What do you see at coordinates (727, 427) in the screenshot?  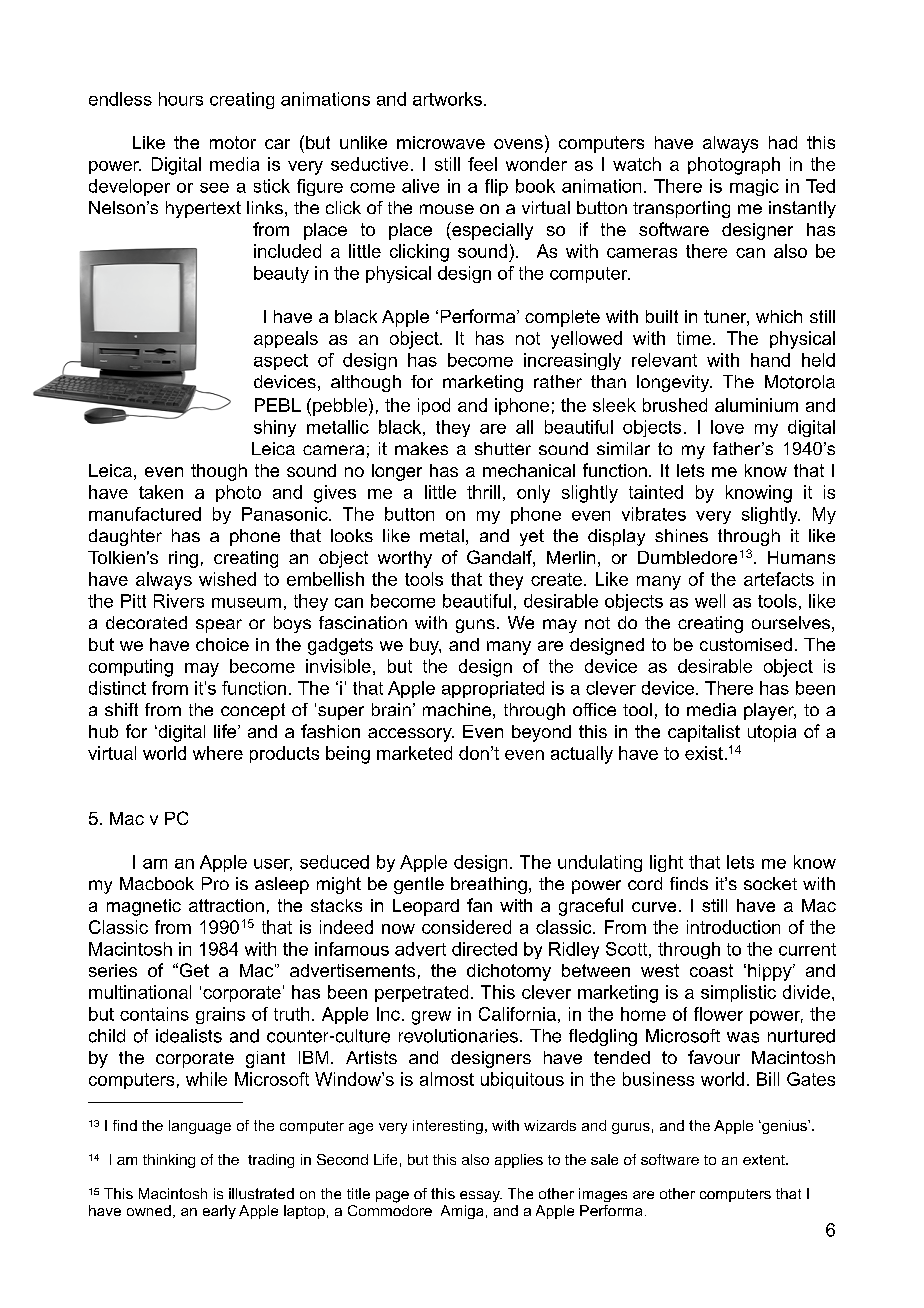 I see `love` at bounding box center [727, 427].
